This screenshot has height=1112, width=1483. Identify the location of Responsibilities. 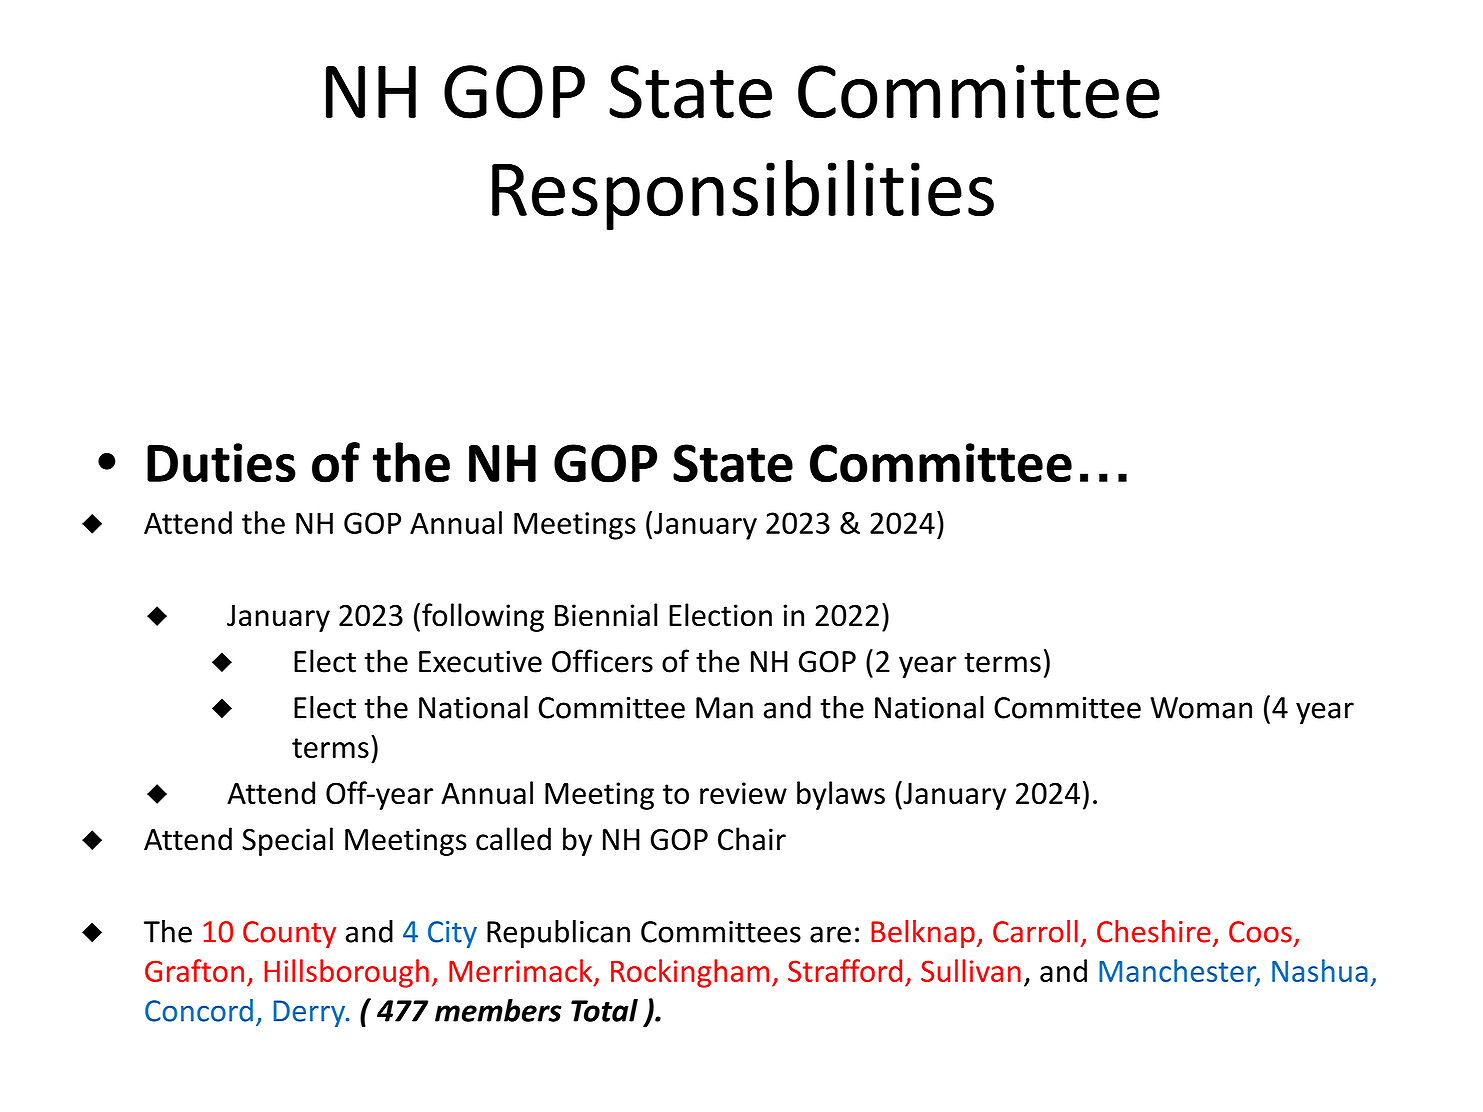
(743, 195).
